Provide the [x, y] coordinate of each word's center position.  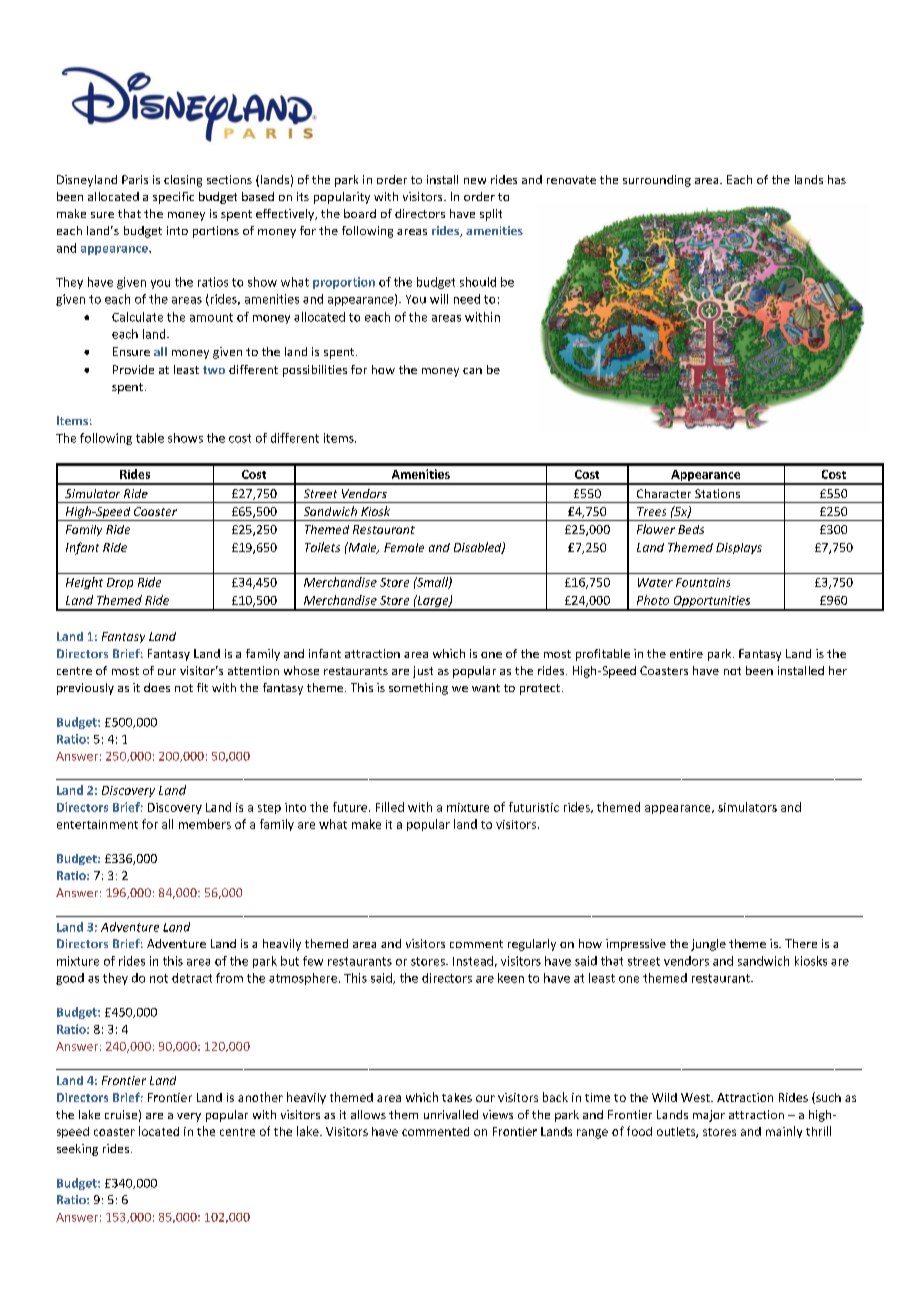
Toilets [322, 547]
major [709, 1116]
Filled [390, 807]
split [491, 215]
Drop [120, 583]
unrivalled [451, 1114]
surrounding [657, 181]
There [801, 943]
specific [173, 198]
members [205, 824]
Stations [717, 493]
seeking [77, 1150]
